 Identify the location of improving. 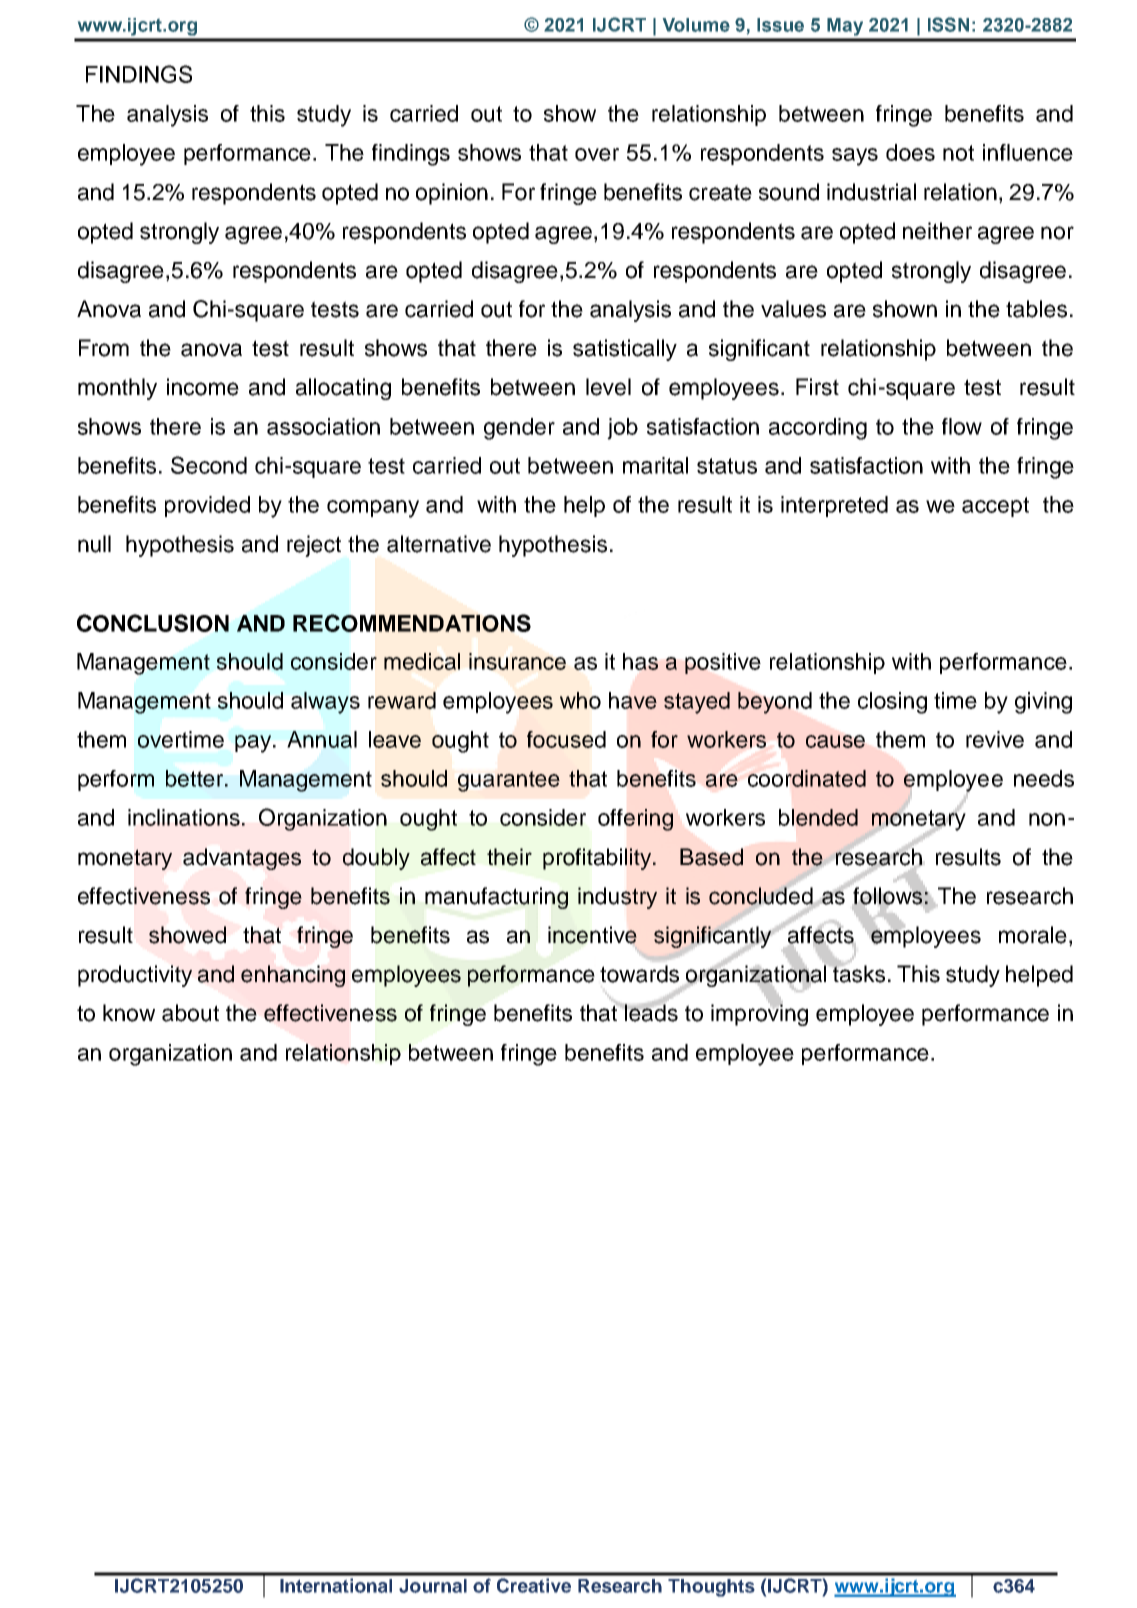
(759, 1014).
